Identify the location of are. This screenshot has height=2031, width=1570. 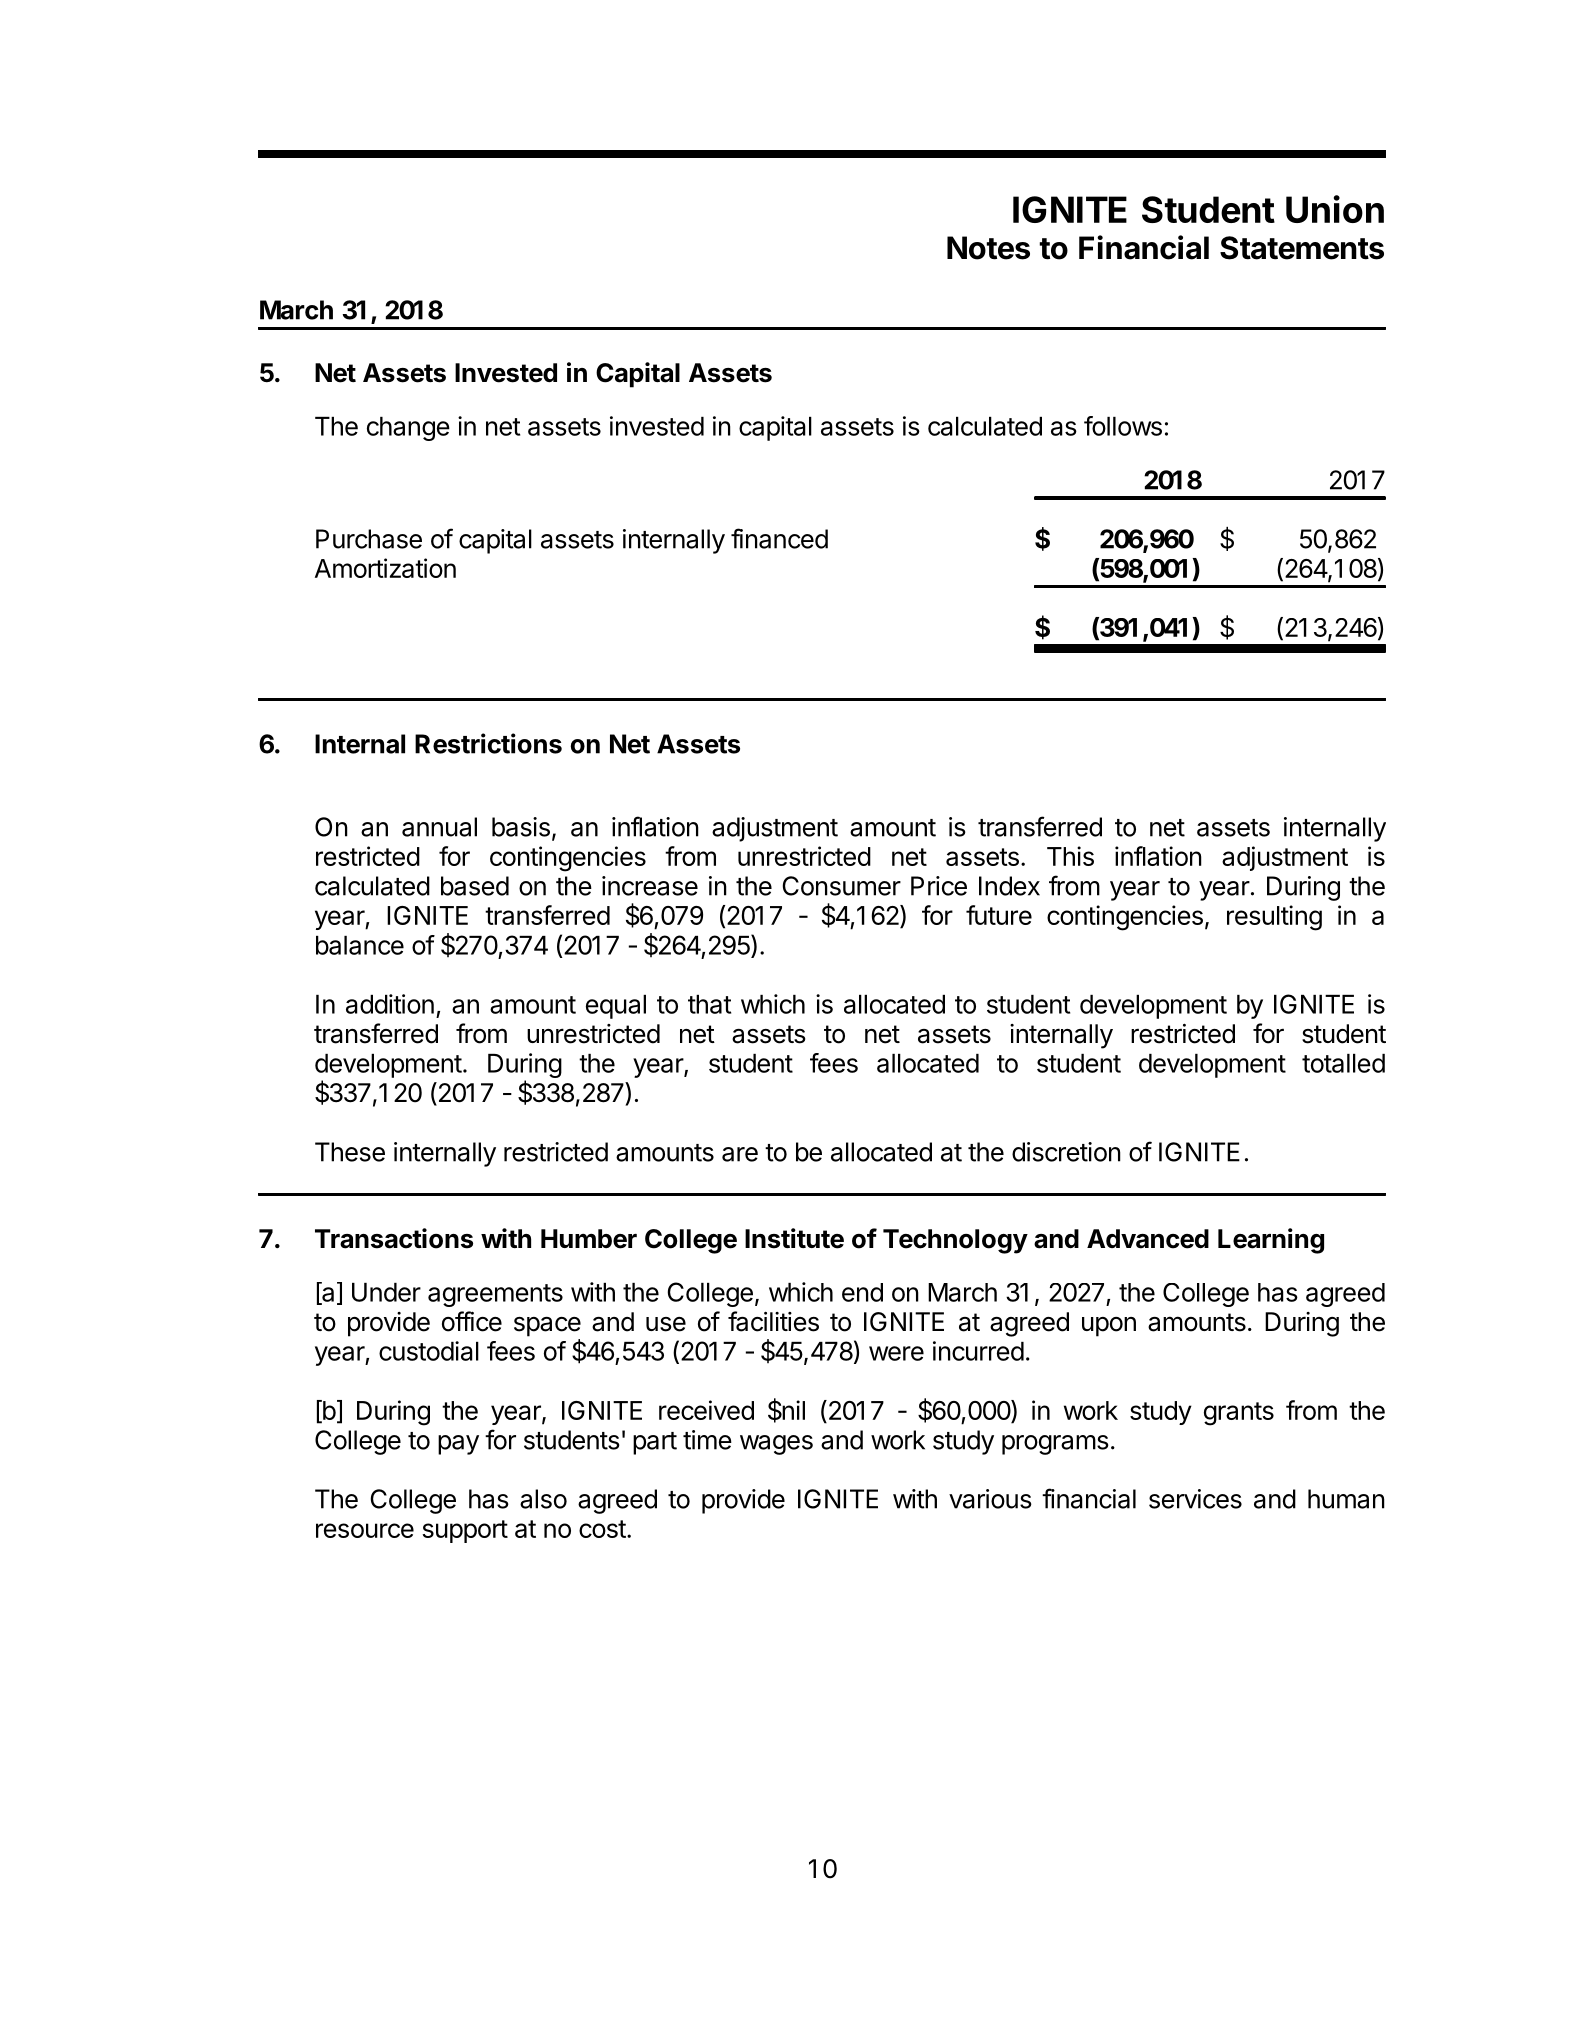
(740, 1154).
